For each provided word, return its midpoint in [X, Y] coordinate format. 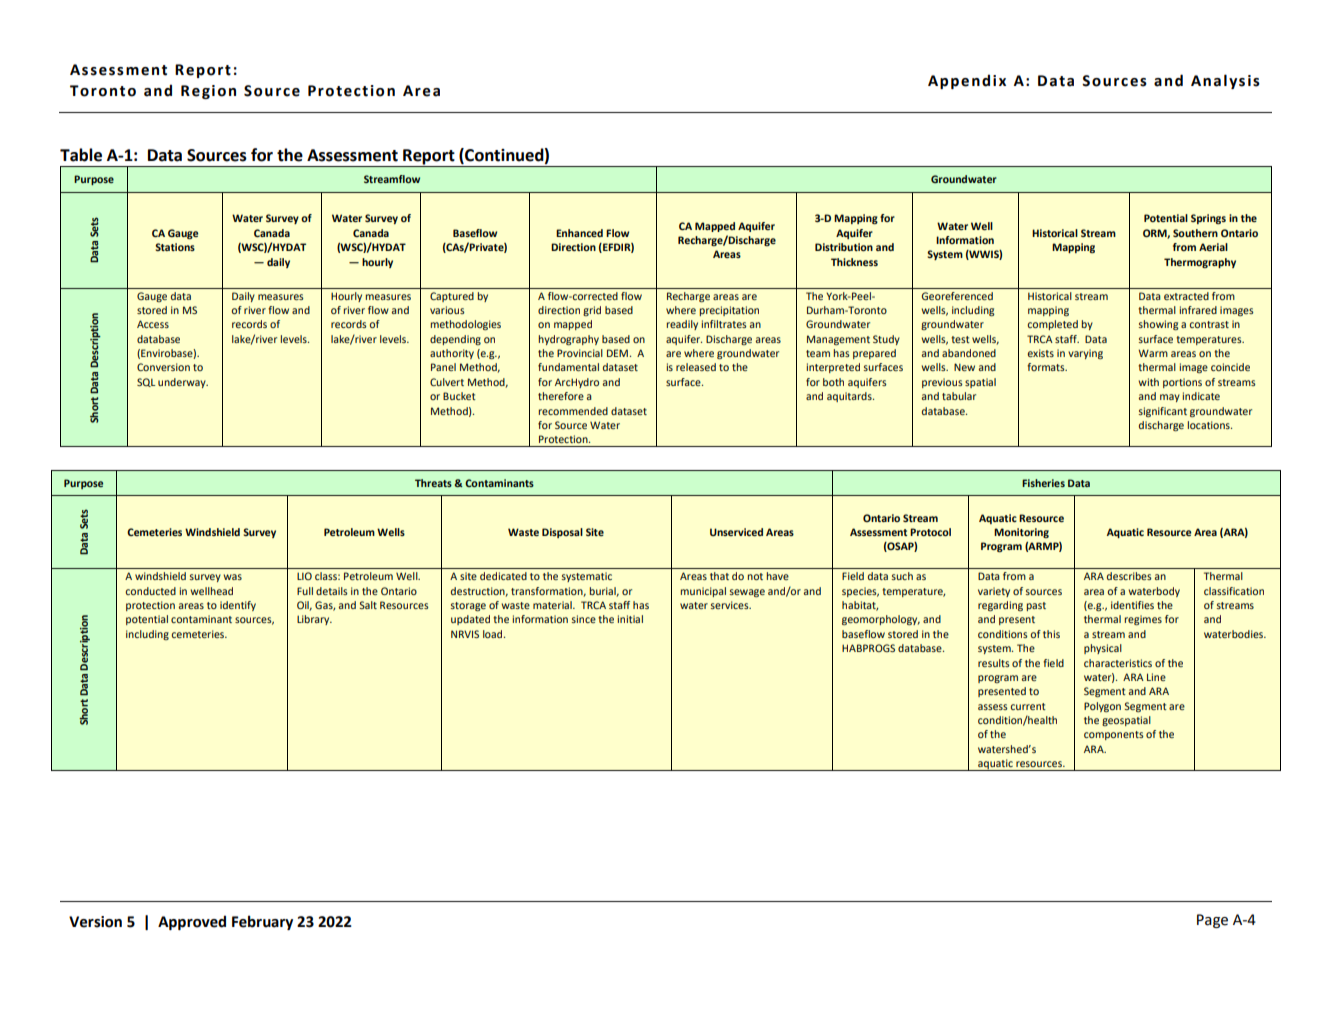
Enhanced [579, 233]
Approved [192, 922]
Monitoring [1021, 533]
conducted [150, 591]
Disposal [562, 533]
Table [81, 155]
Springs [1208, 219]
